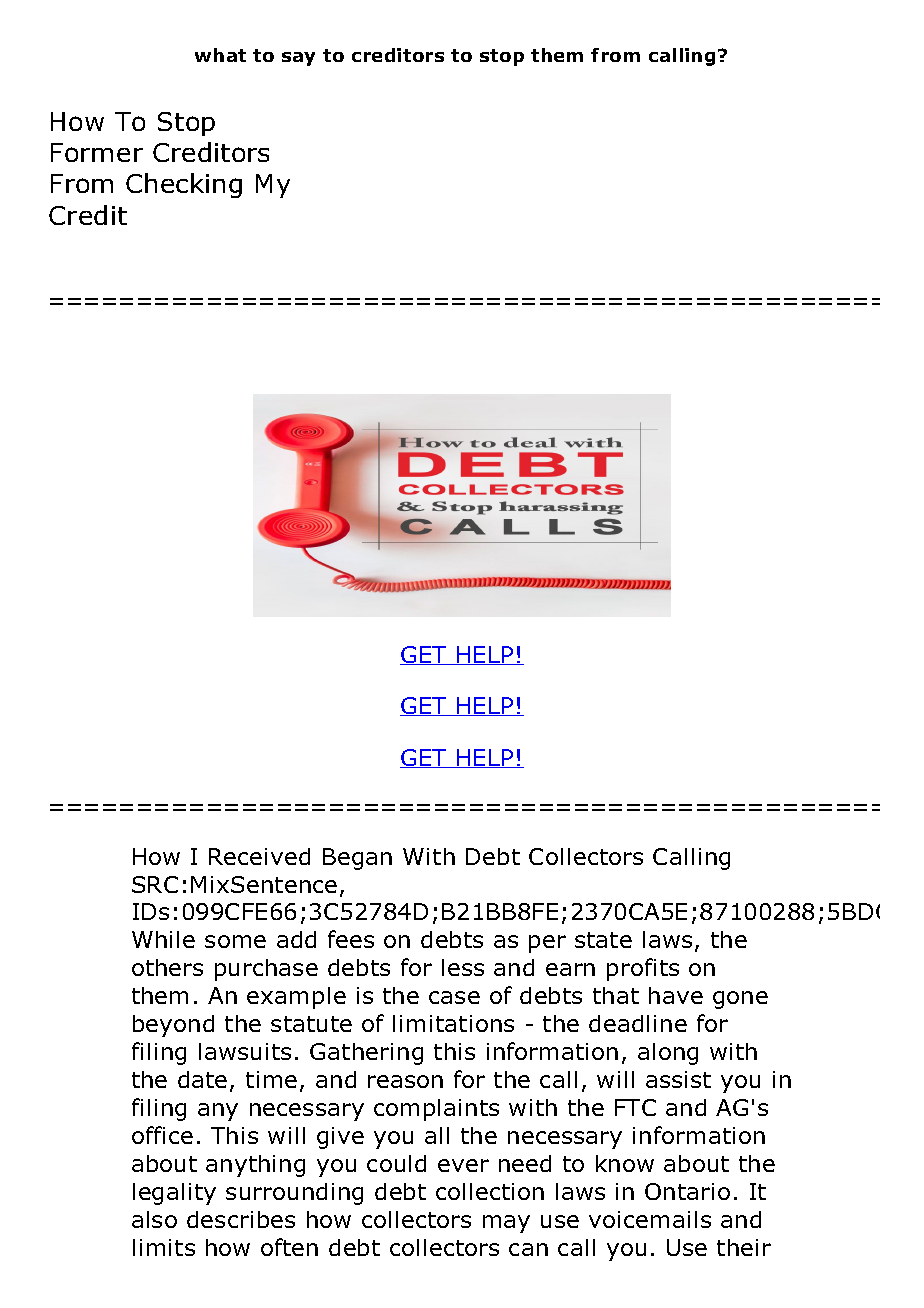 The image size is (924, 1308). What do you see at coordinates (603, 940) in the image?
I see `state` at bounding box center [603, 940].
